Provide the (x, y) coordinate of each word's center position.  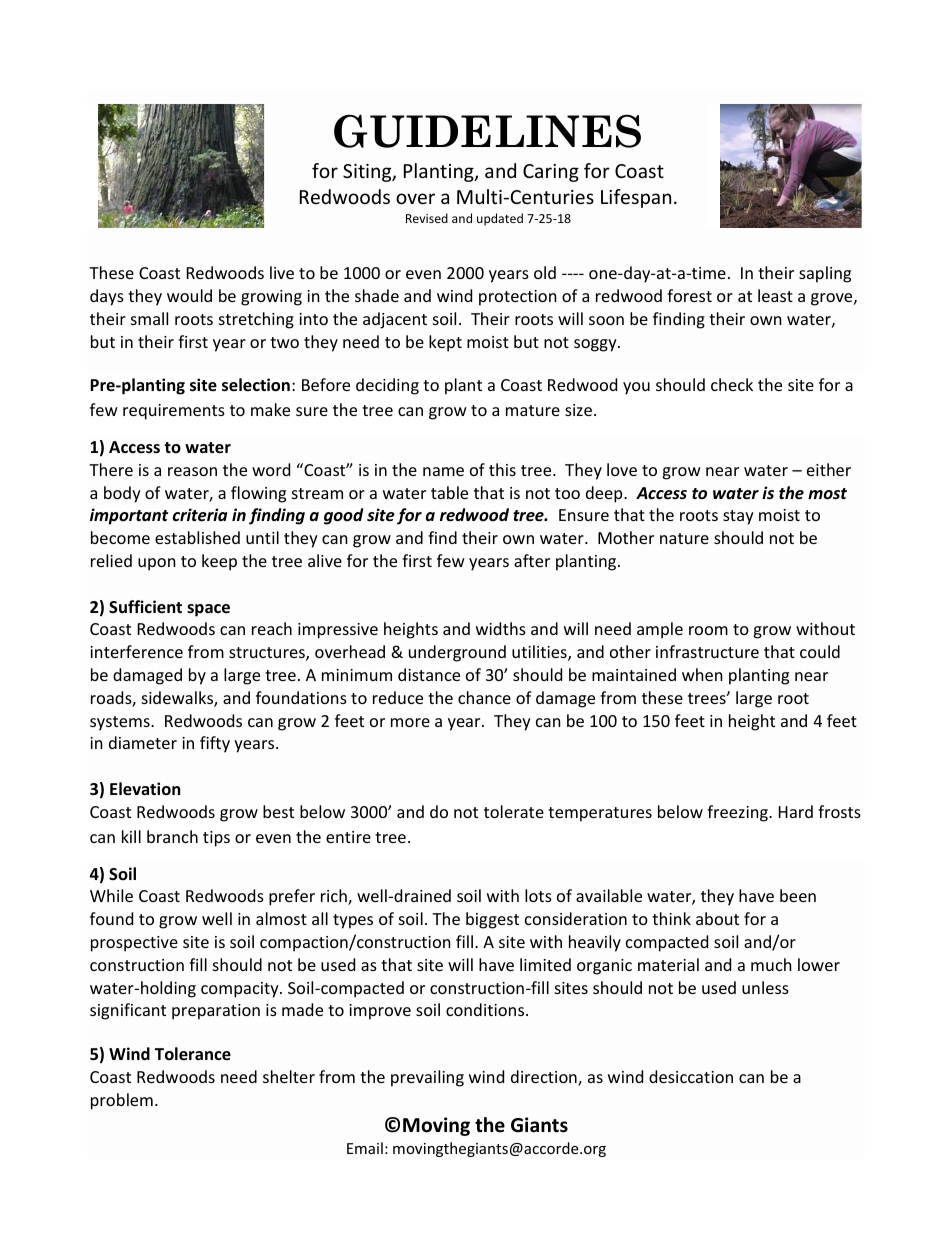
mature (533, 410)
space (208, 610)
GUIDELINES (487, 131)
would (189, 295)
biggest (492, 920)
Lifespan (636, 198)
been (798, 895)
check (732, 384)
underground (457, 653)
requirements (174, 412)
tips (216, 839)
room (708, 630)
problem (122, 1101)
